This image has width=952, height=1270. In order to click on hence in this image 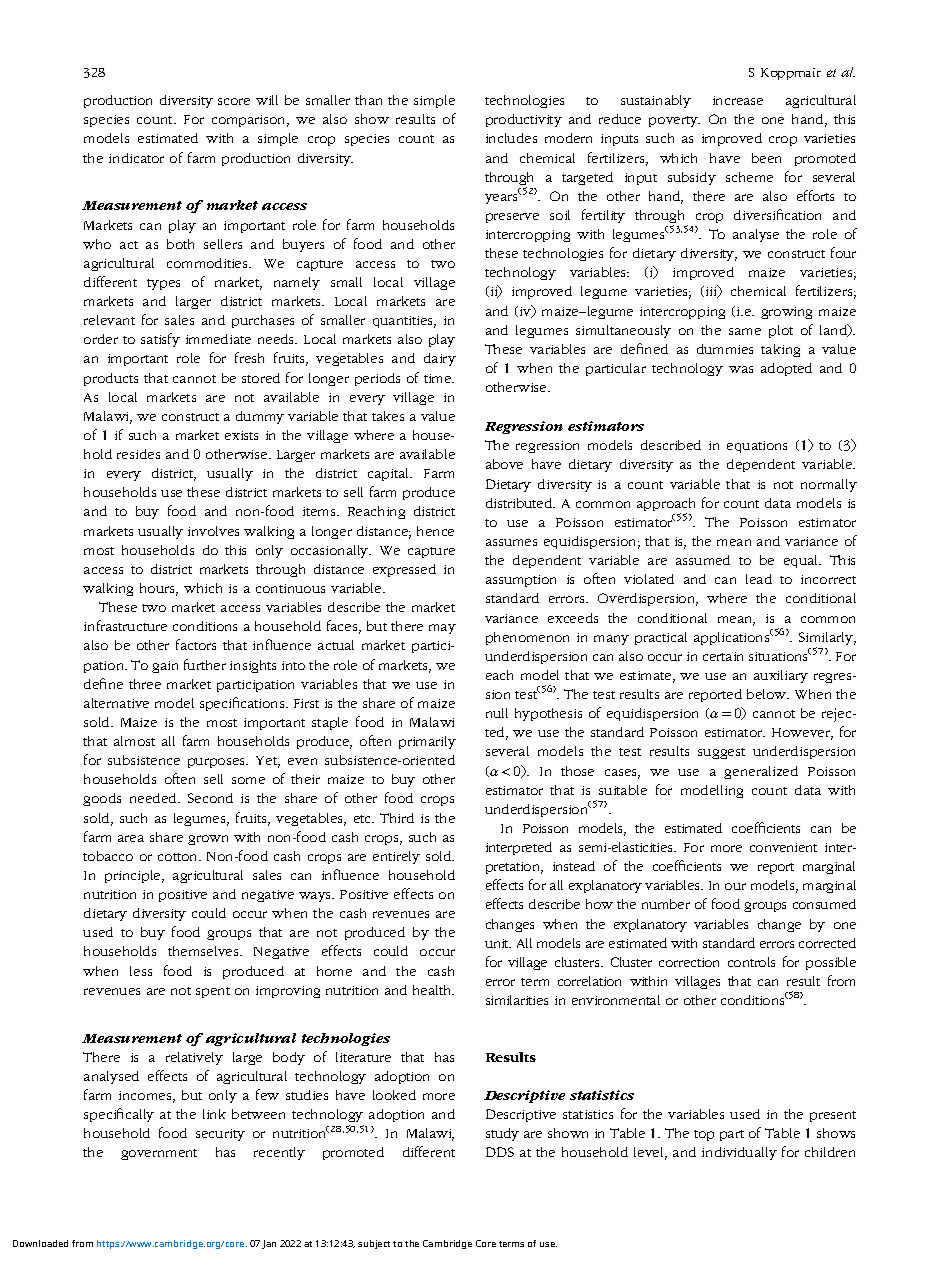, I will do `click(435, 531)`.
